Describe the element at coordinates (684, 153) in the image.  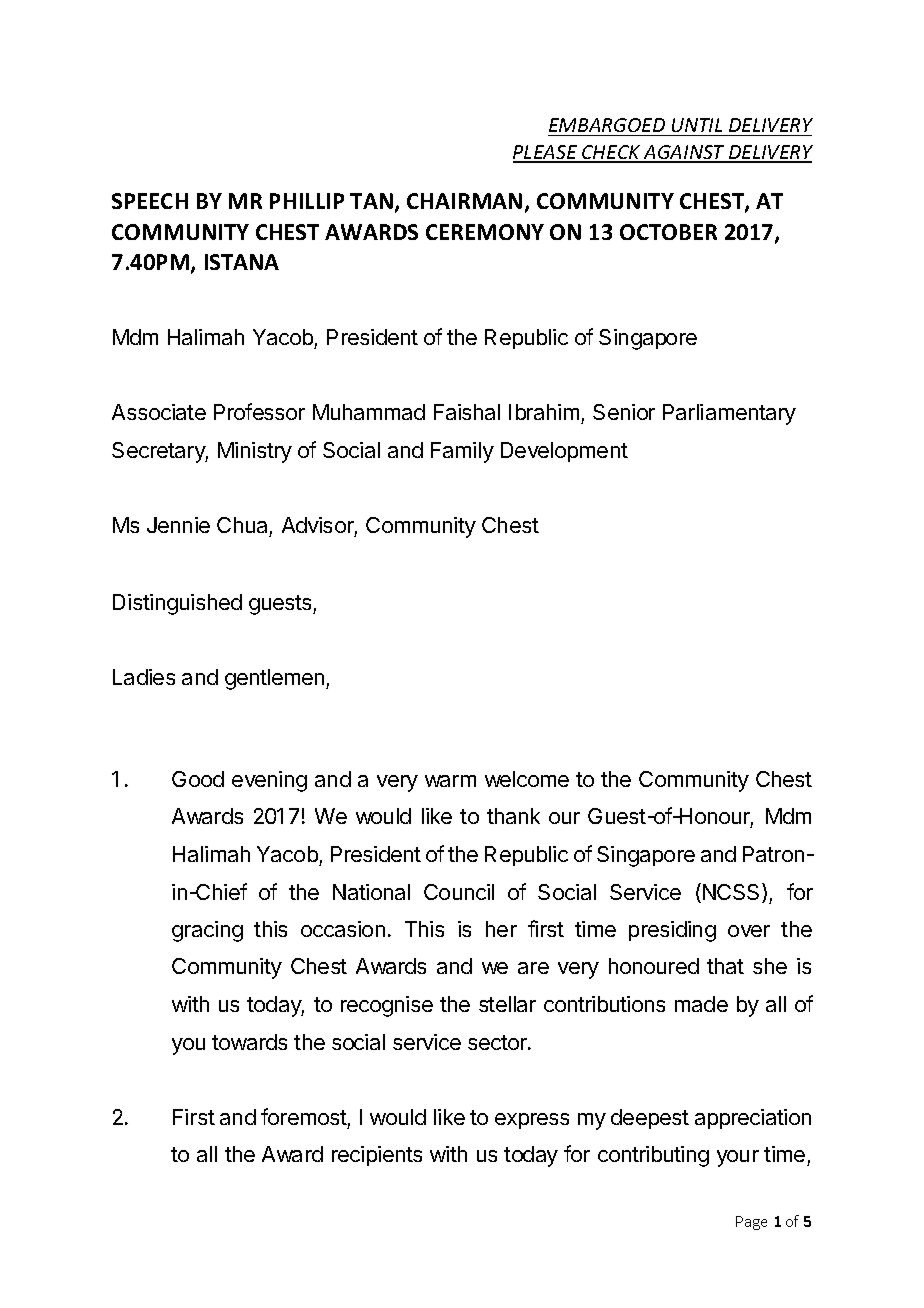
I see `AGAINST` at that location.
